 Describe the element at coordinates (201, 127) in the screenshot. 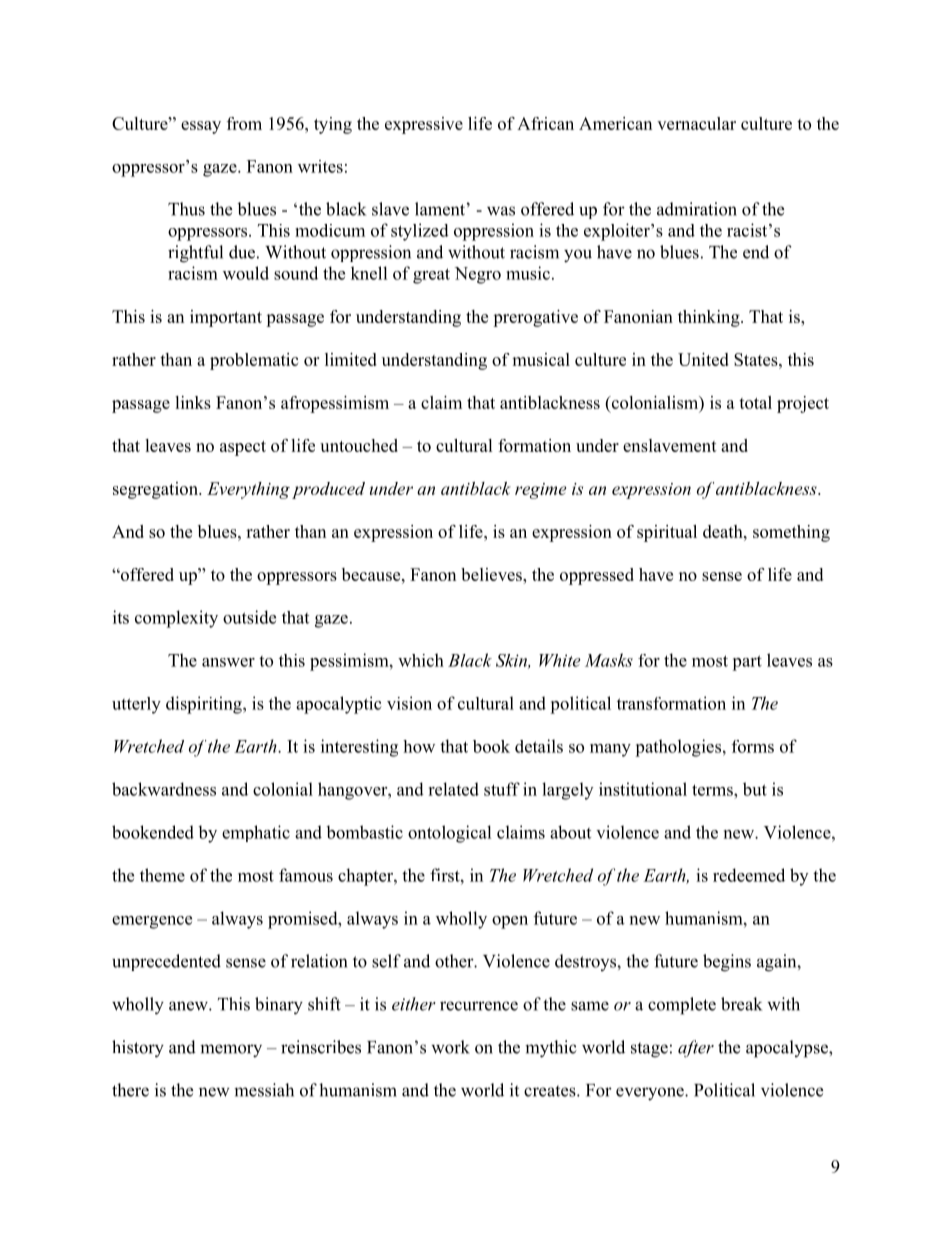

I see `essay` at that location.
